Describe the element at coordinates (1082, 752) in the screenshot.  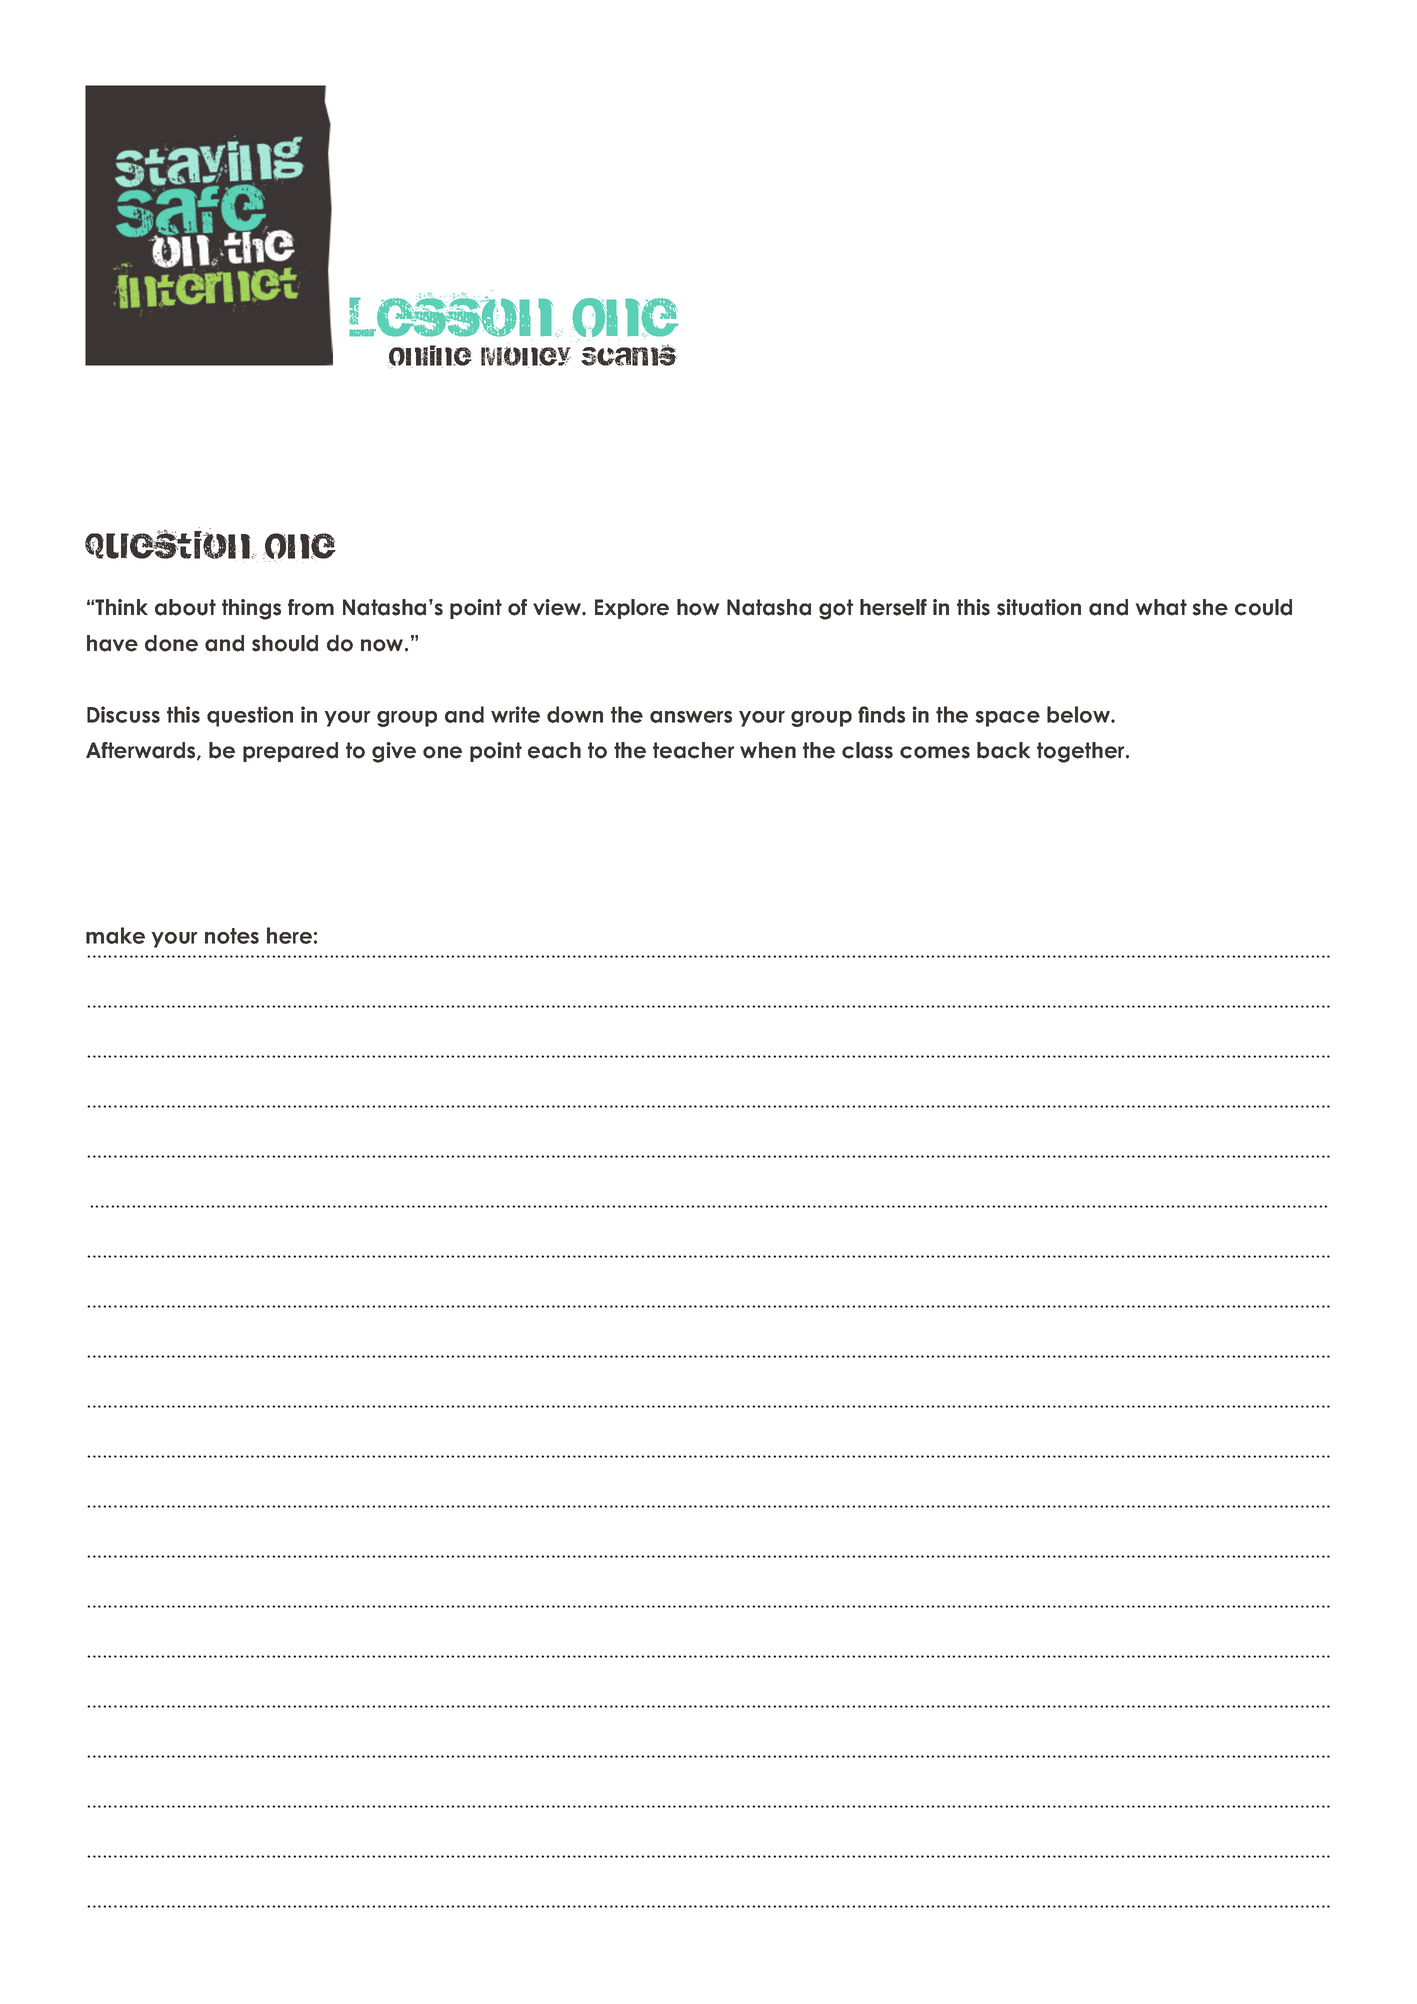
I see `together` at that location.
